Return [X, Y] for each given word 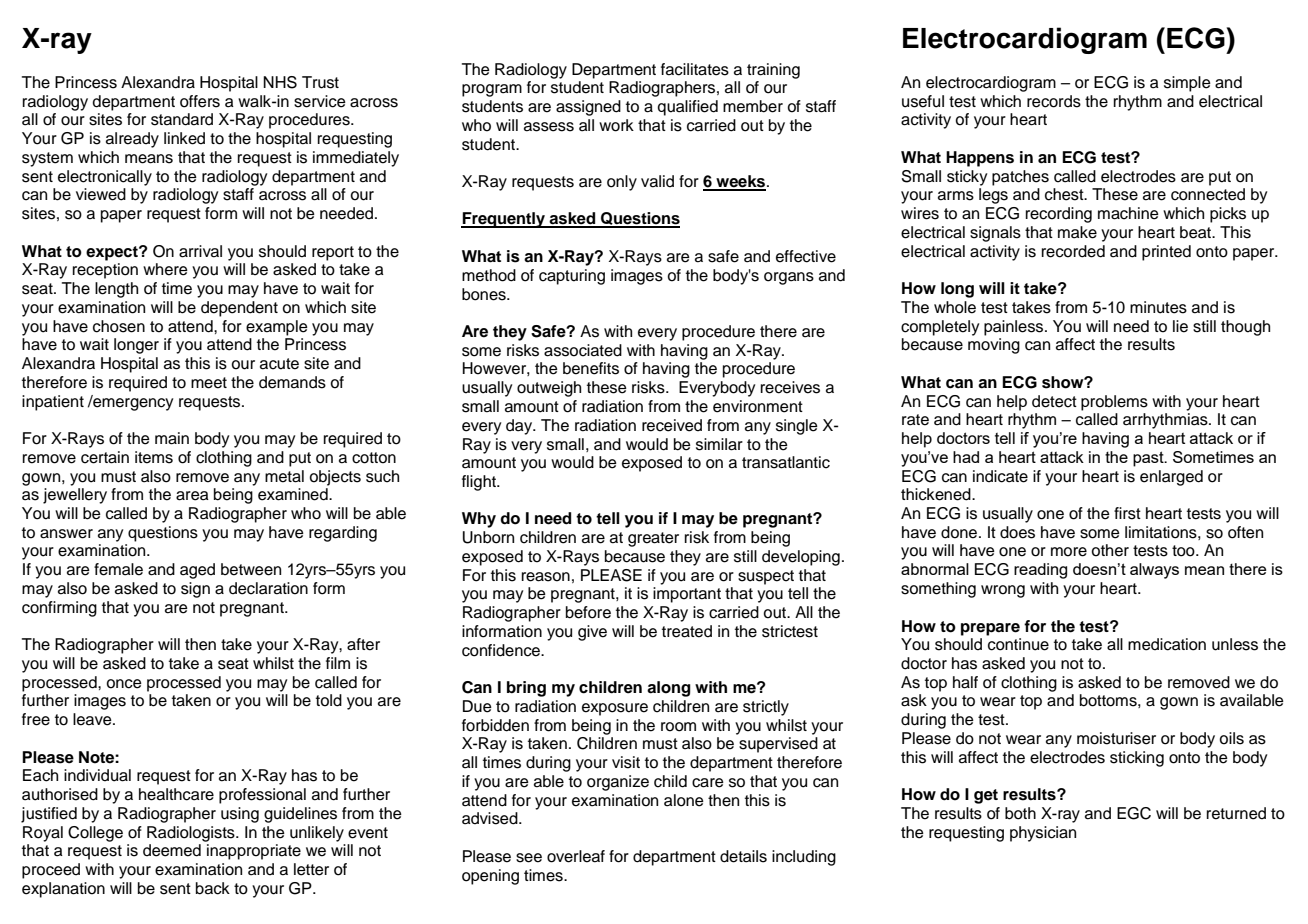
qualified [687, 108]
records [1054, 101]
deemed [172, 850]
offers [200, 101]
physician [1043, 834]
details [743, 856]
